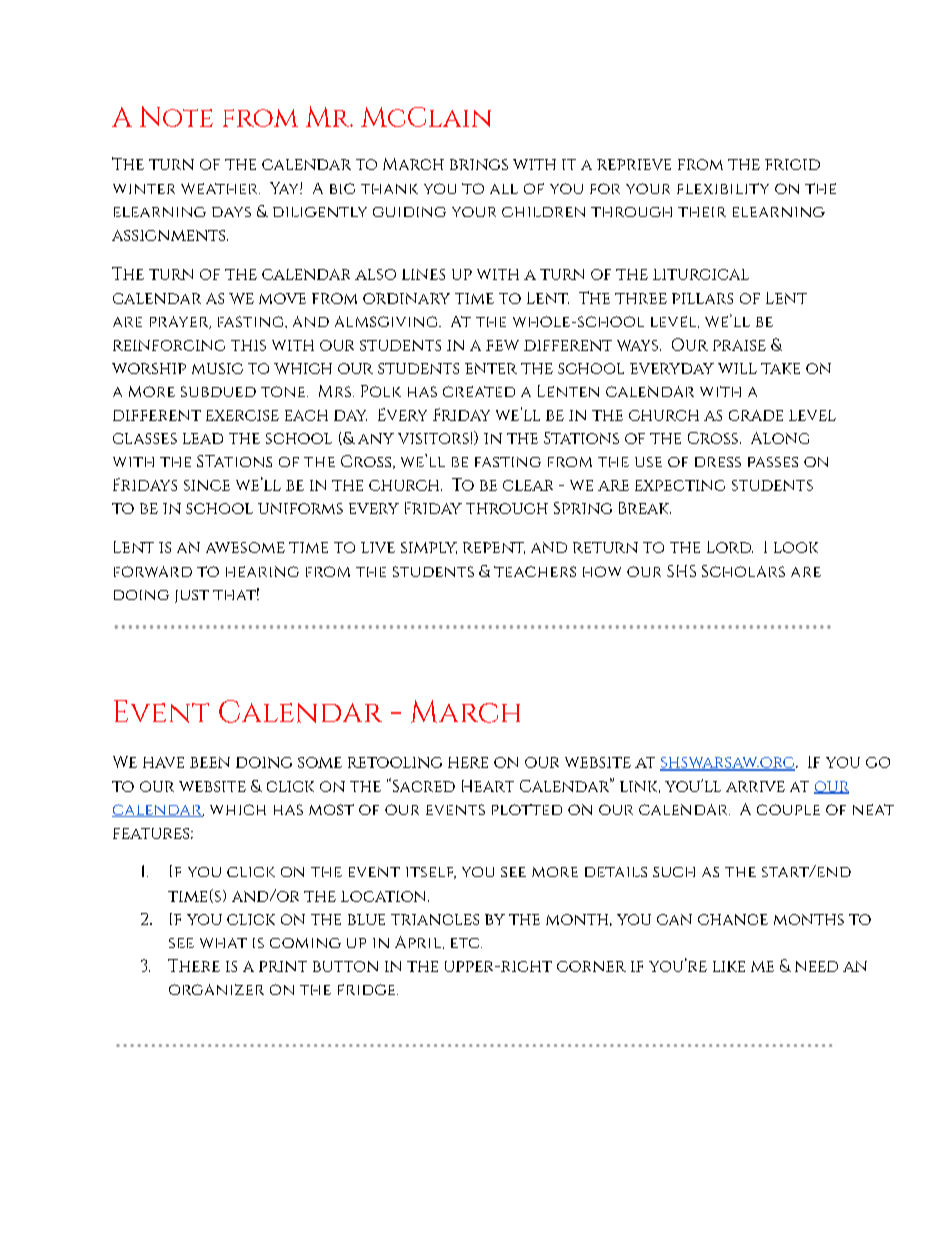 The height and width of the screenshot is (1233, 952). Describe the element at coordinates (223, 943) in the screenshot. I see `what` at that location.
